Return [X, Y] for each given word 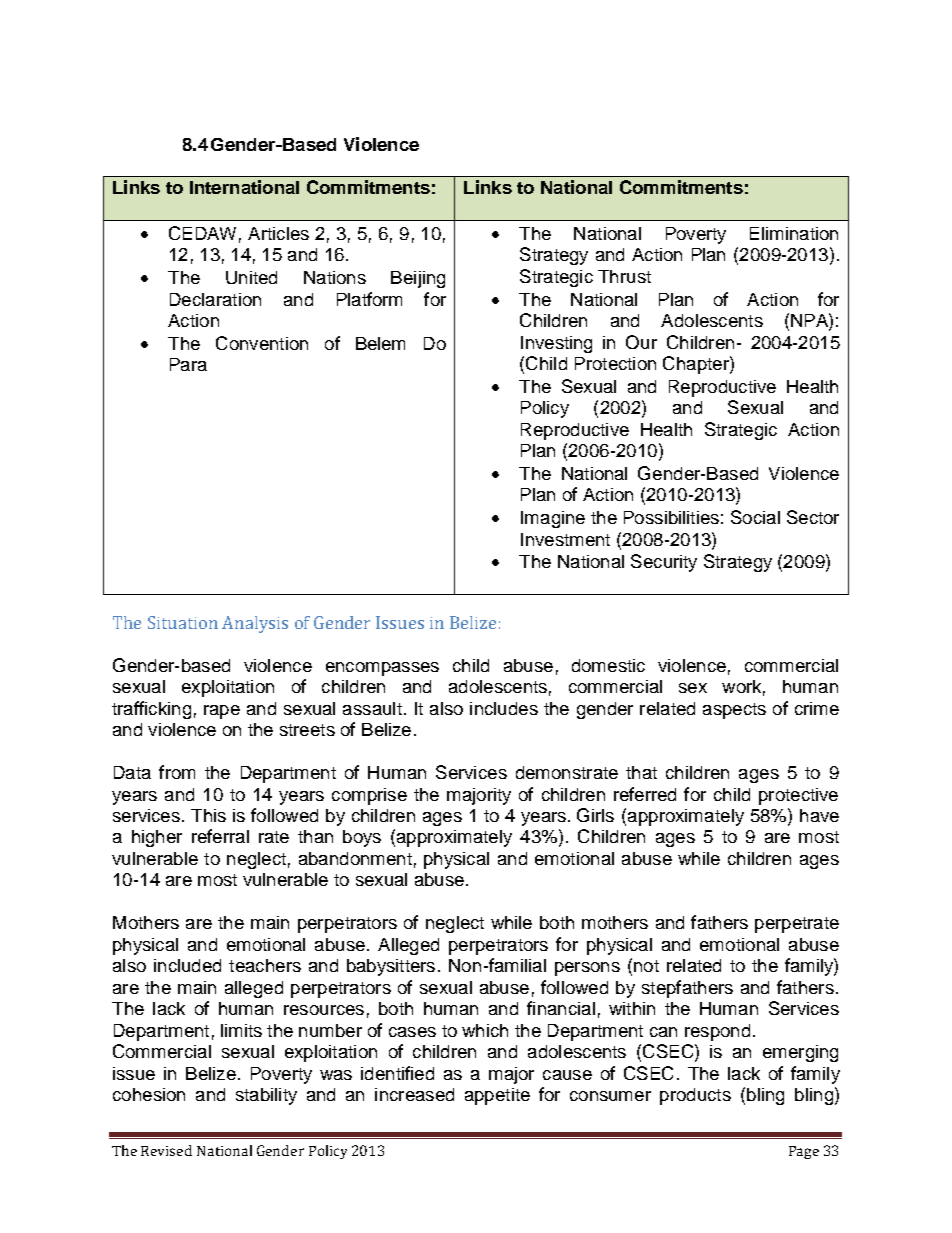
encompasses [382, 669]
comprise [369, 796]
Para [188, 364]
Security [664, 563]
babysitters [391, 967]
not [646, 966]
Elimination [794, 233]
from [177, 772]
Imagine [553, 519]
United [251, 277]
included [187, 965]
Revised [166, 1150]
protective [798, 796]
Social [755, 517]
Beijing [418, 279]
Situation [183, 622]
